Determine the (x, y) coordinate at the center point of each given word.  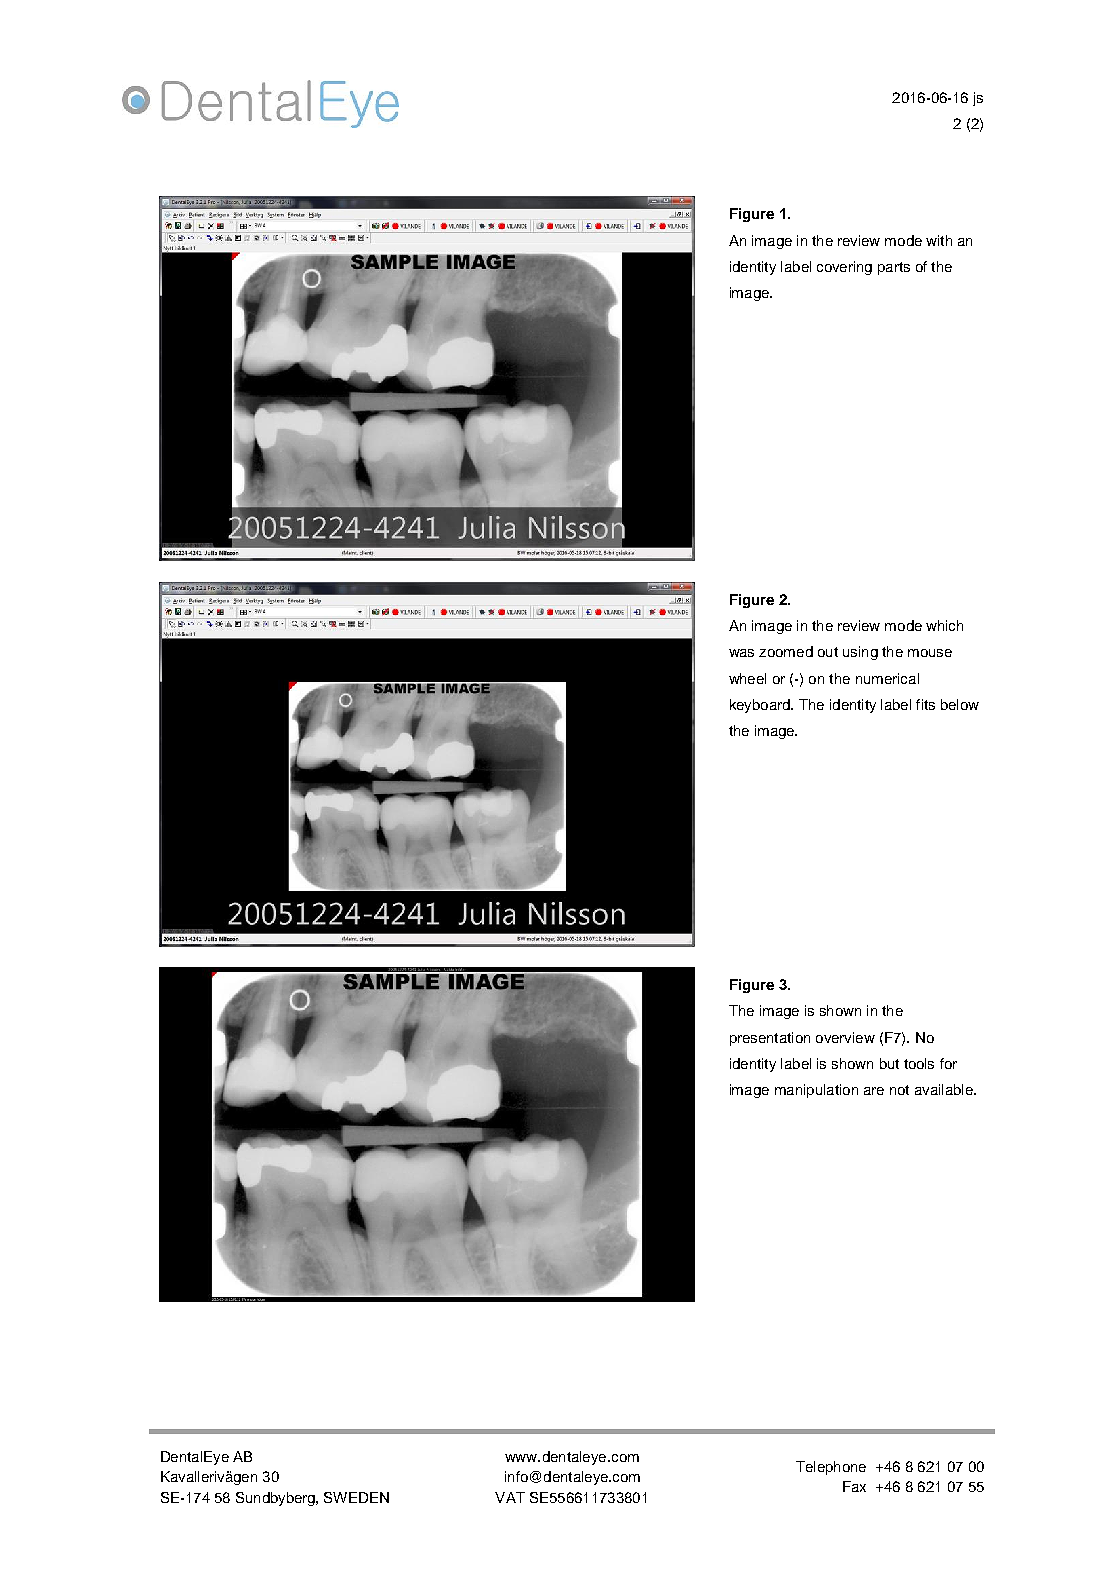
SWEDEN (356, 1497)
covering (844, 268)
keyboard (761, 706)
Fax (854, 1486)
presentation (770, 1039)
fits (925, 704)
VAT (510, 1497)
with (939, 240)
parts (894, 268)
